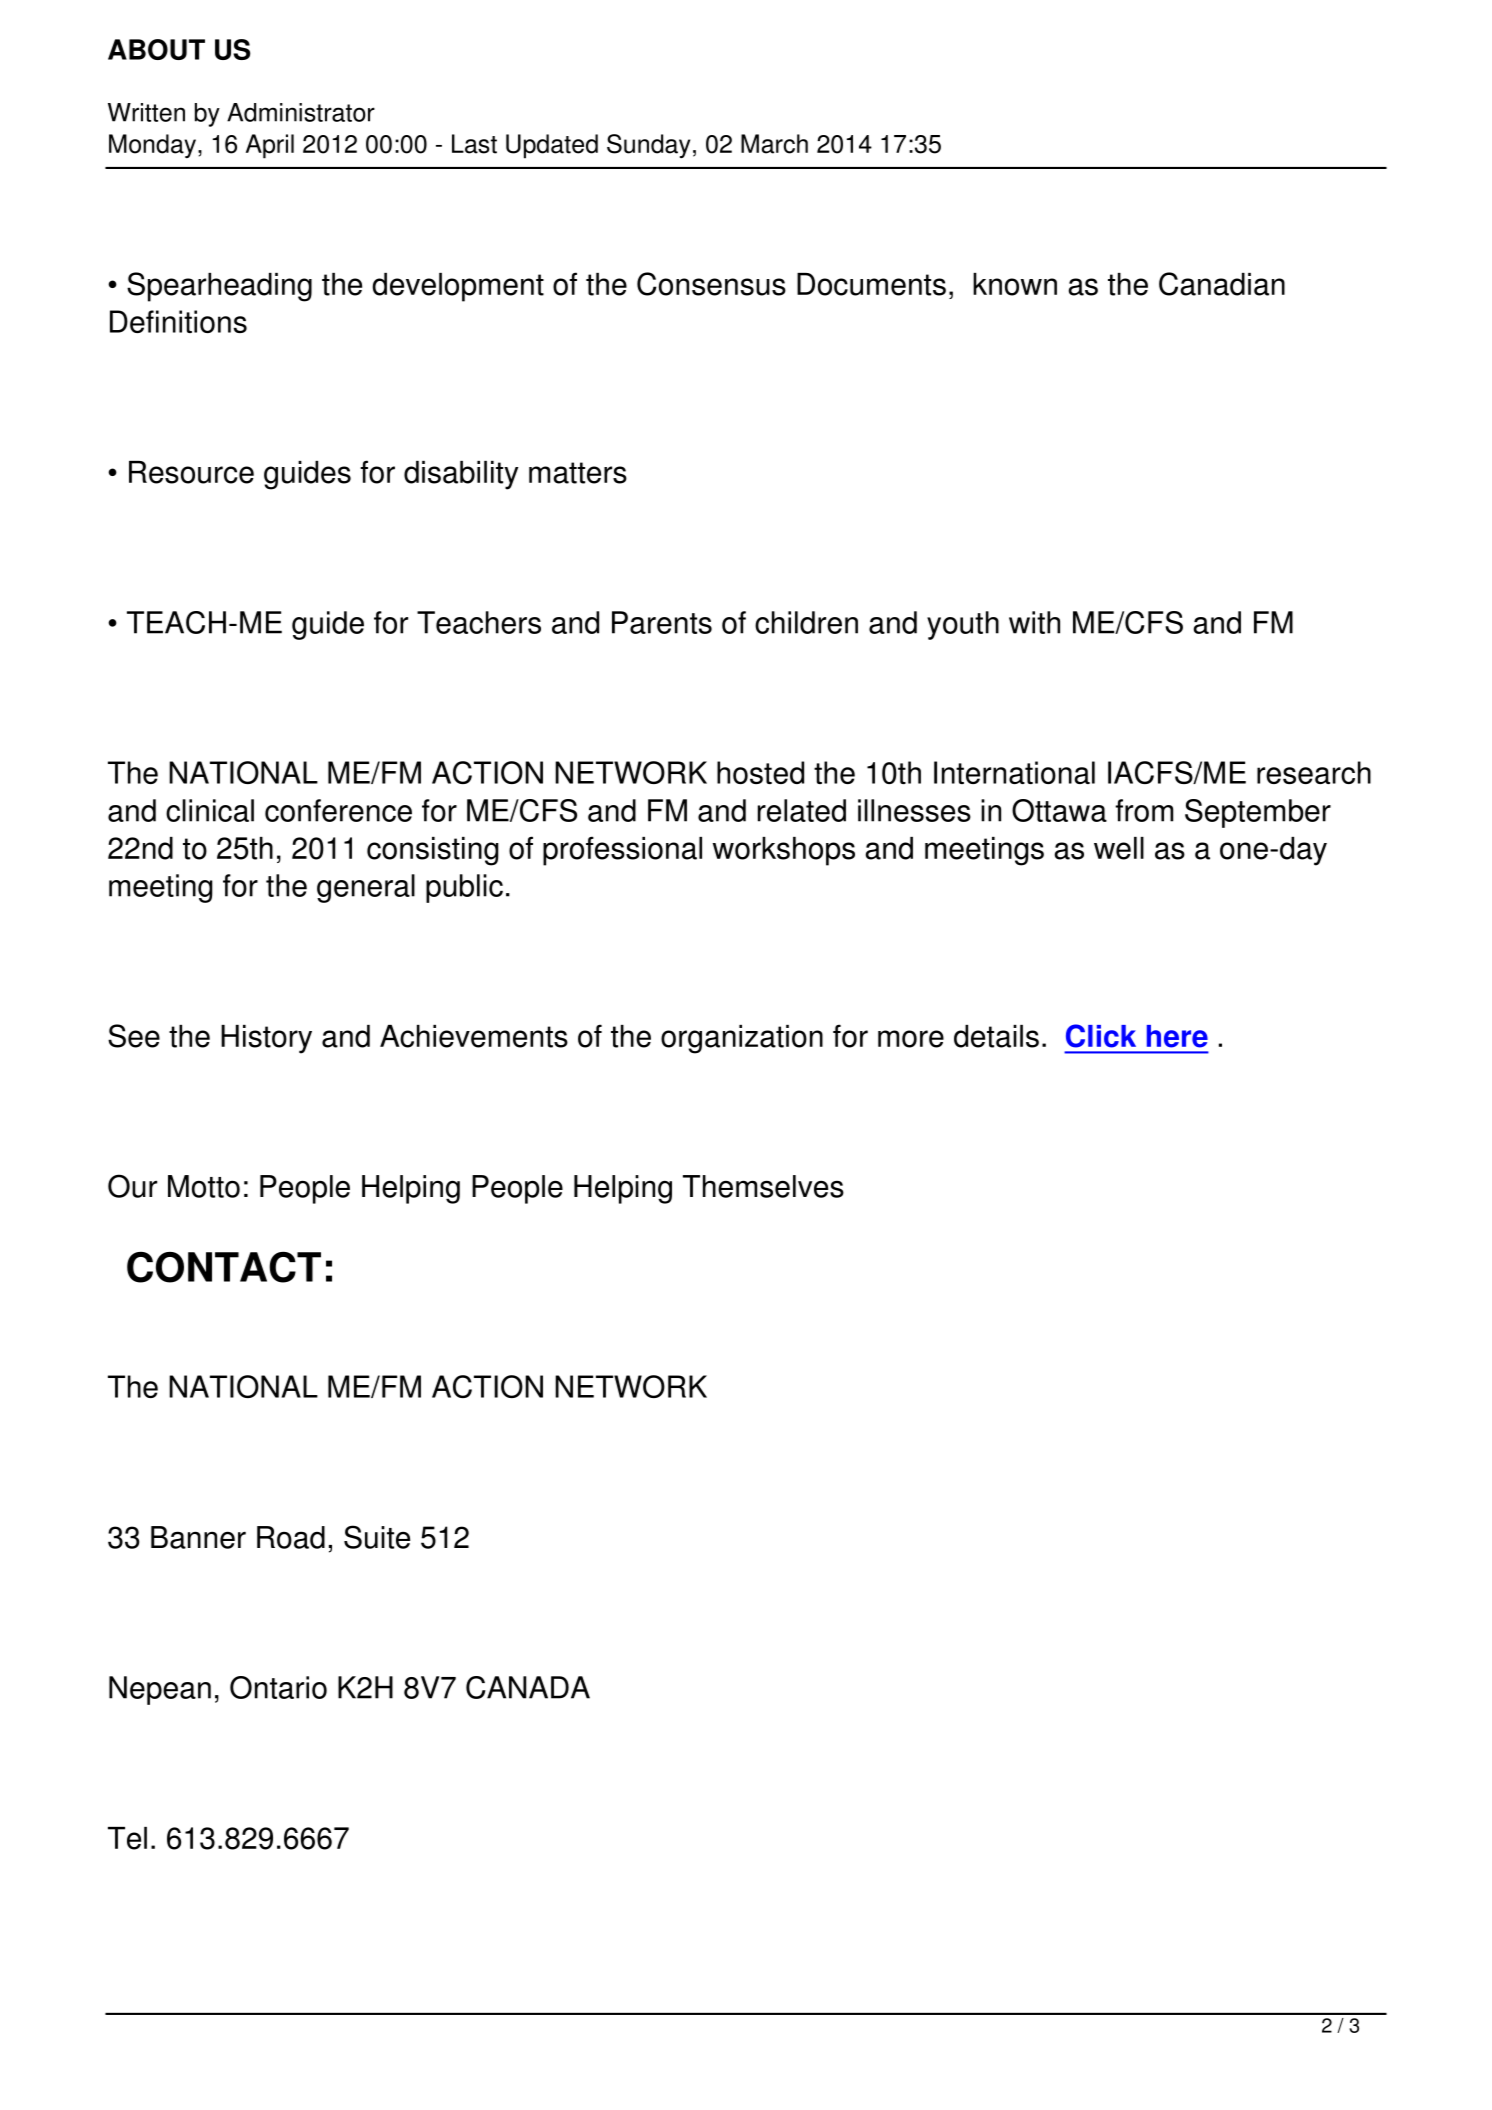  What do you see at coordinates (1177, 1036) in the screenshot?
I see `here` at bounding box center [1177, 1036].
